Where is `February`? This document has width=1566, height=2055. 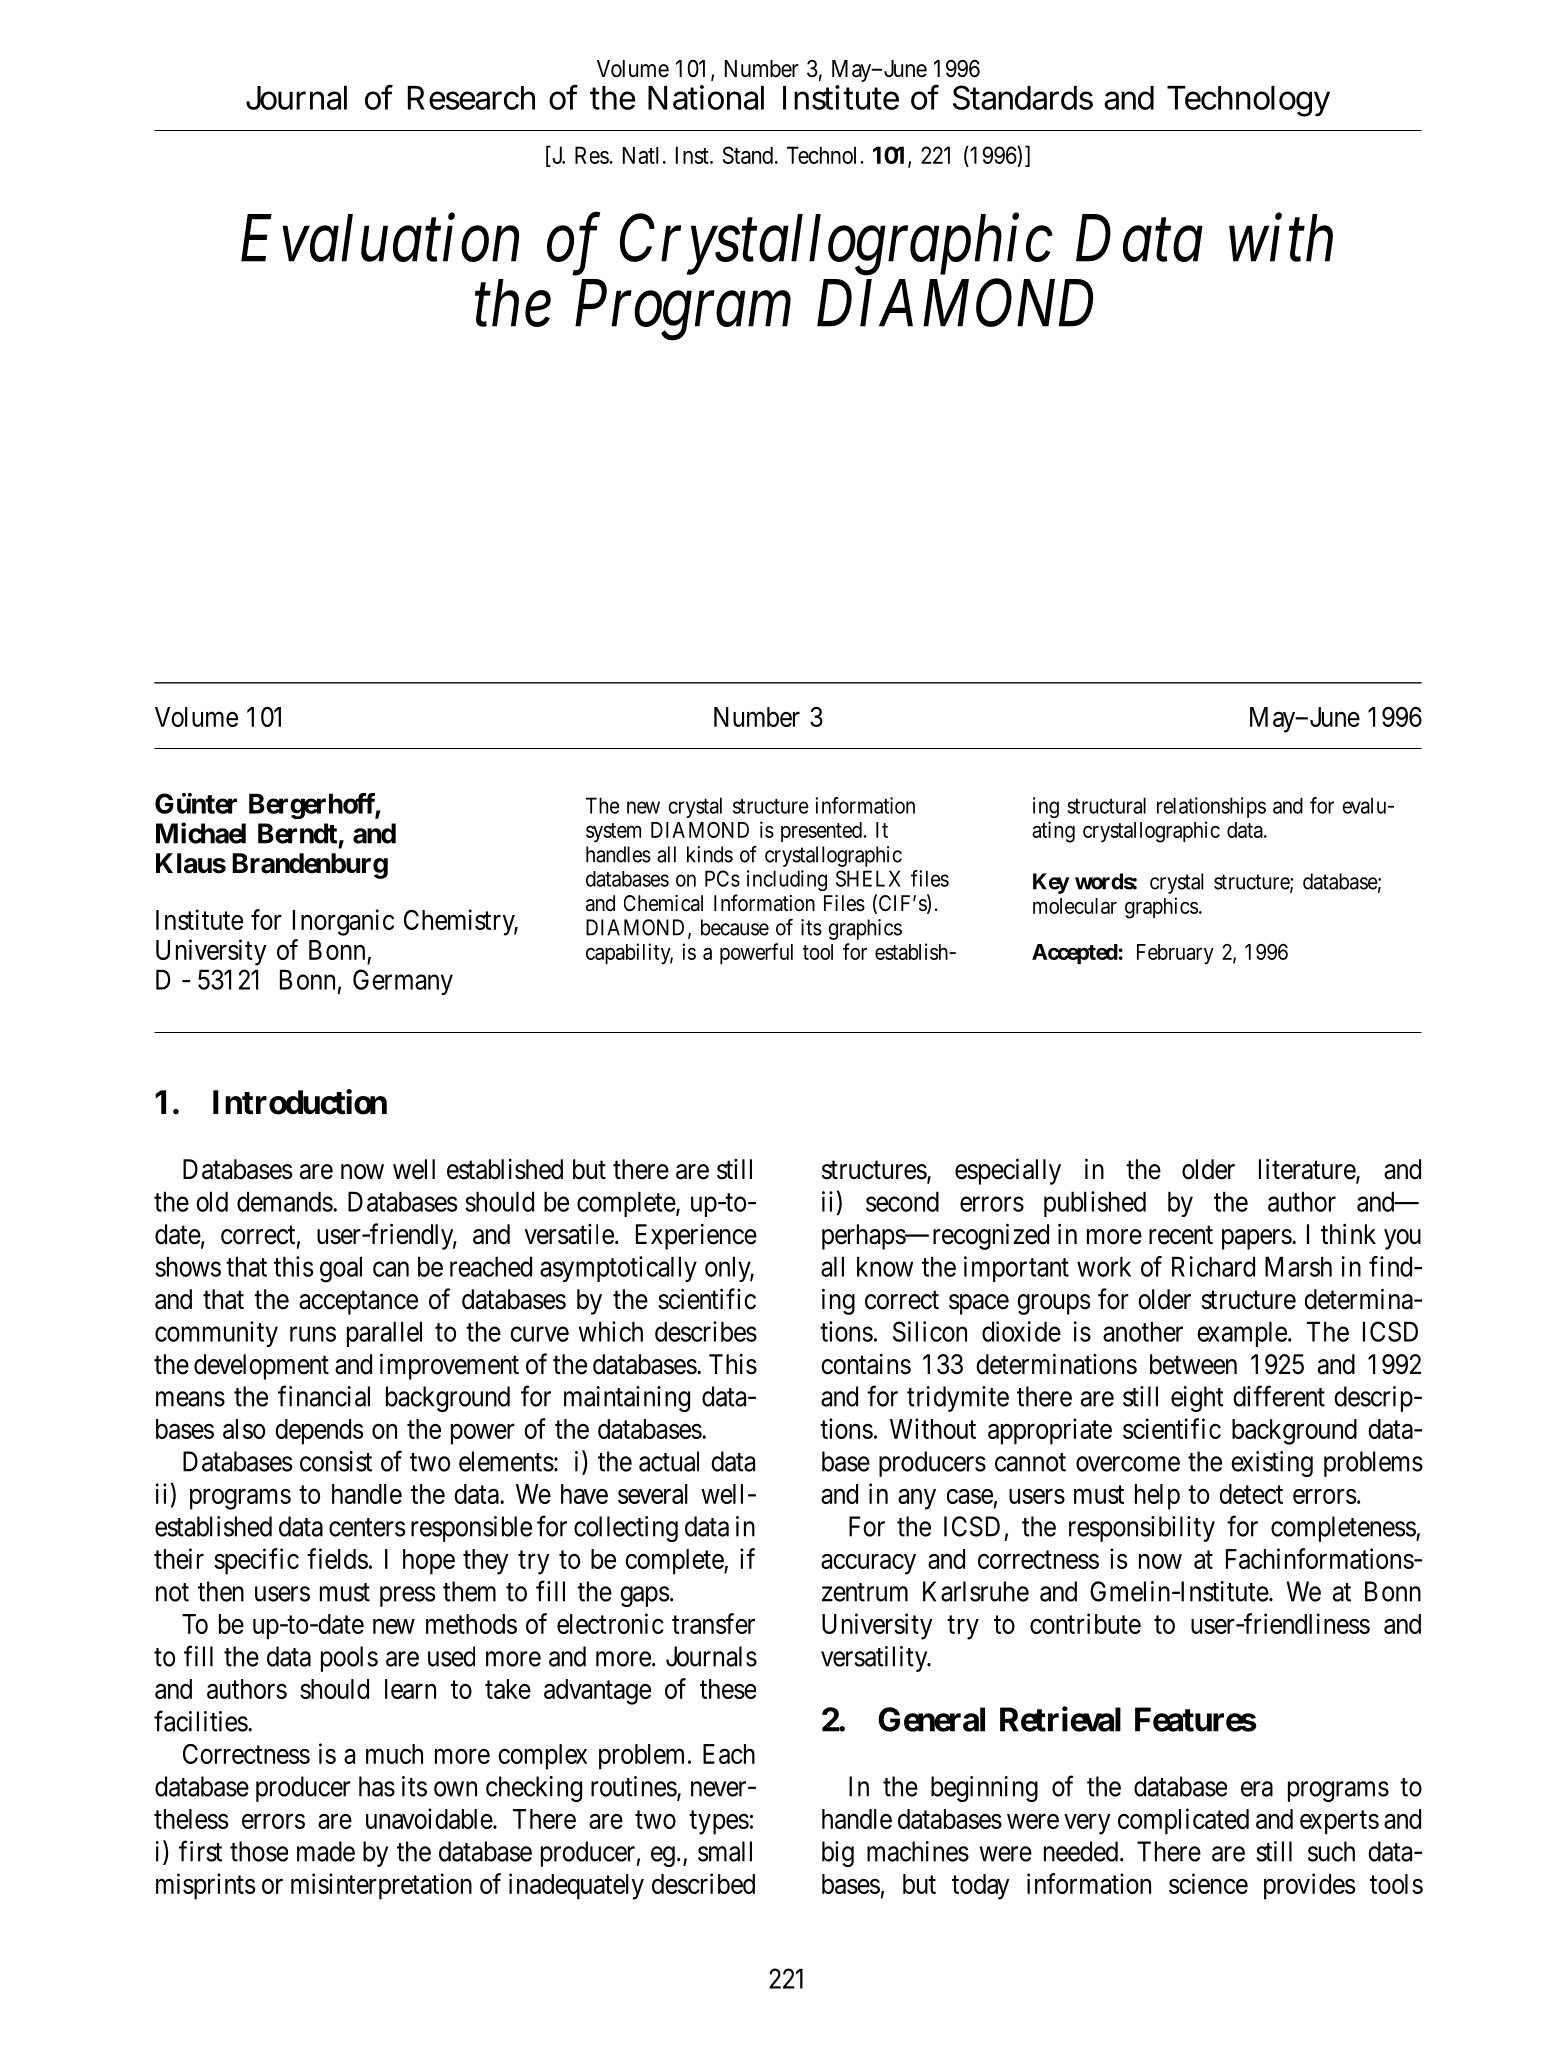 February is located at coordinates (1175, 954).
